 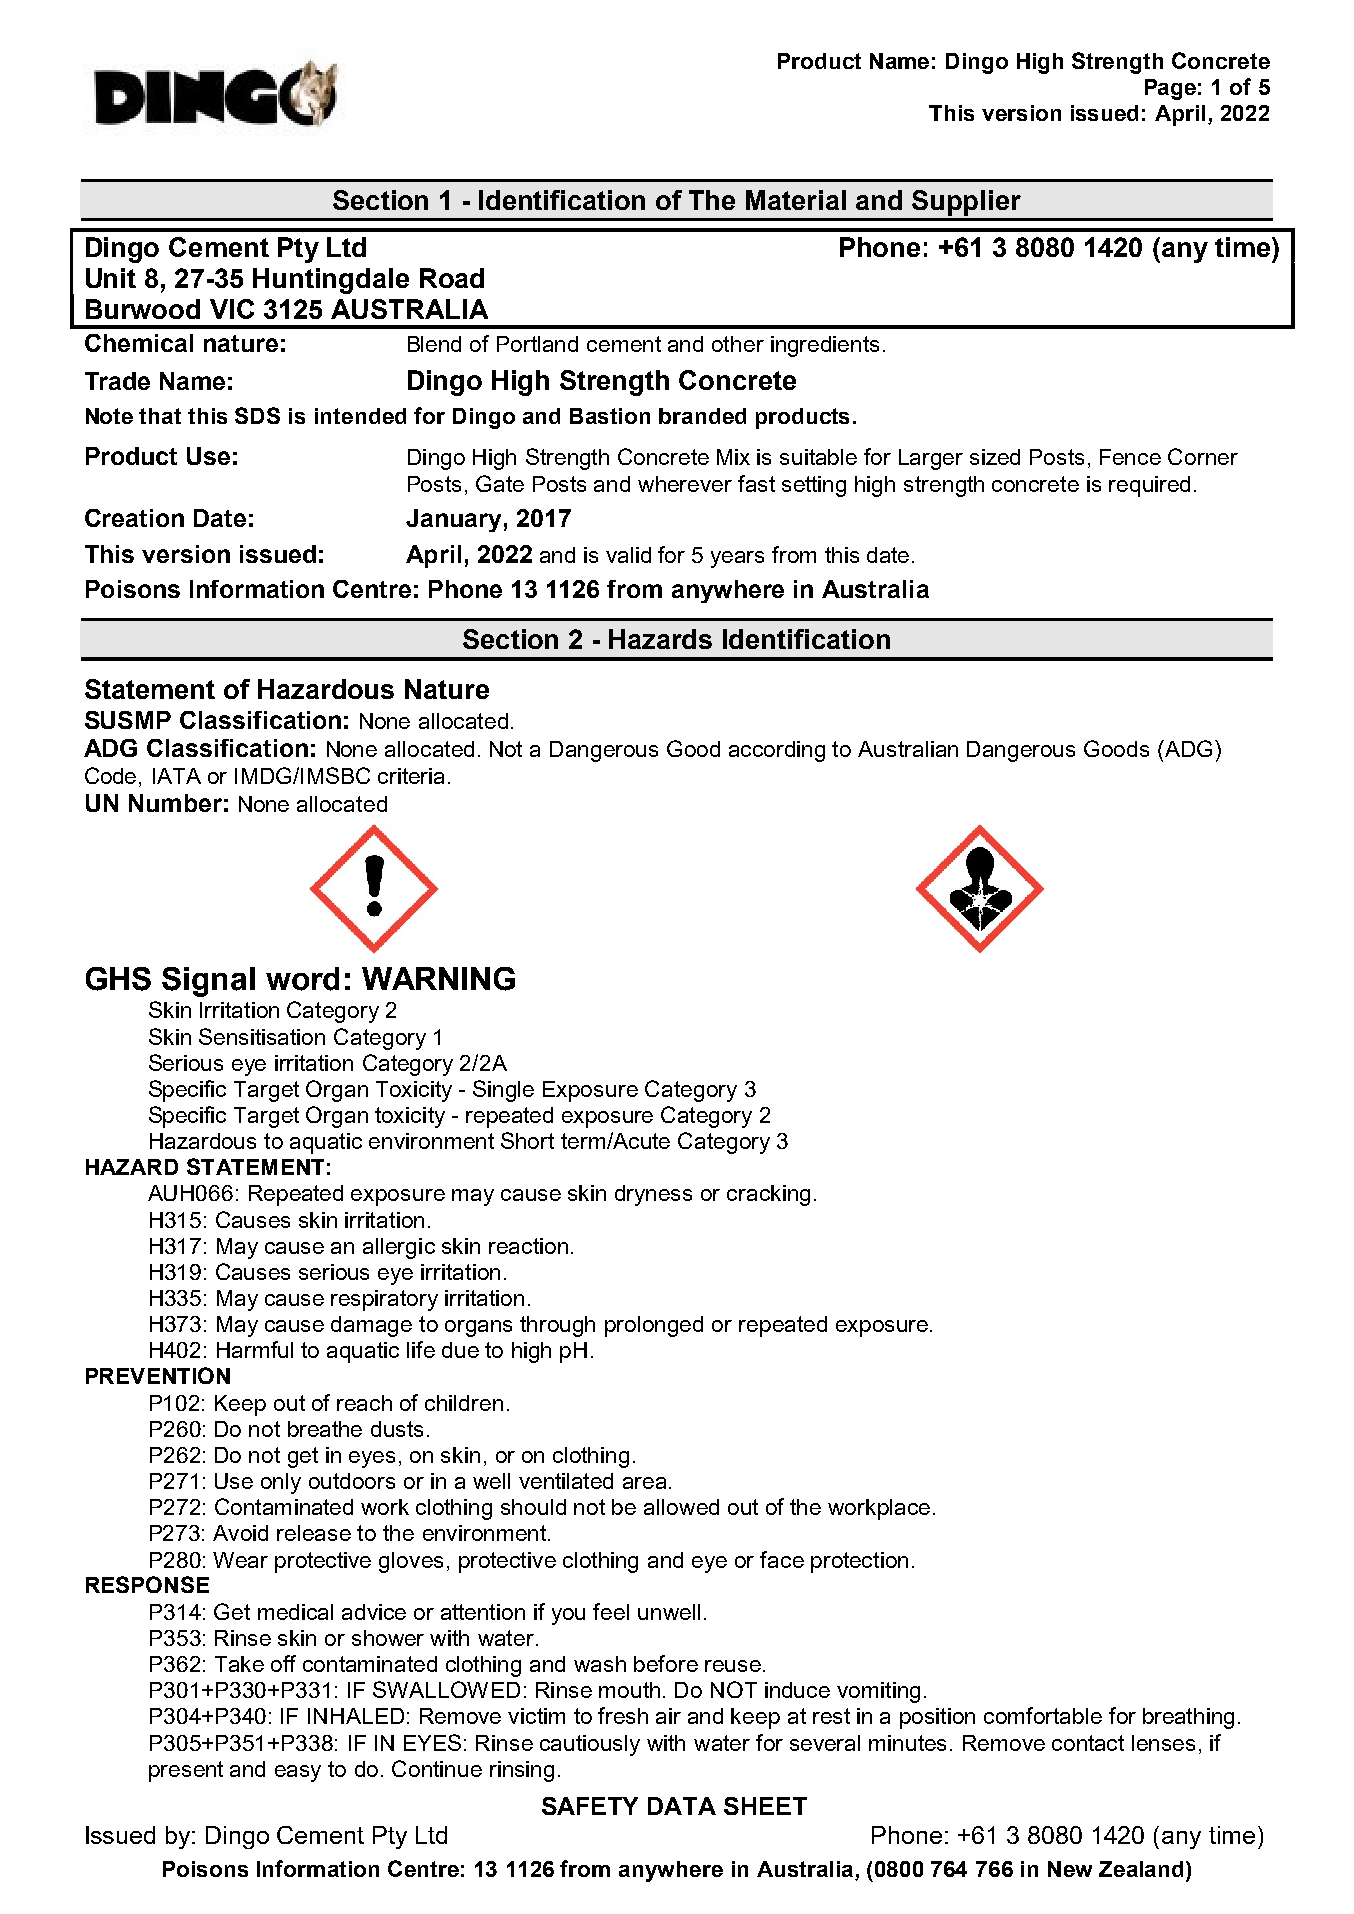 I want to click on Unit, so click(x=111, y=278).
